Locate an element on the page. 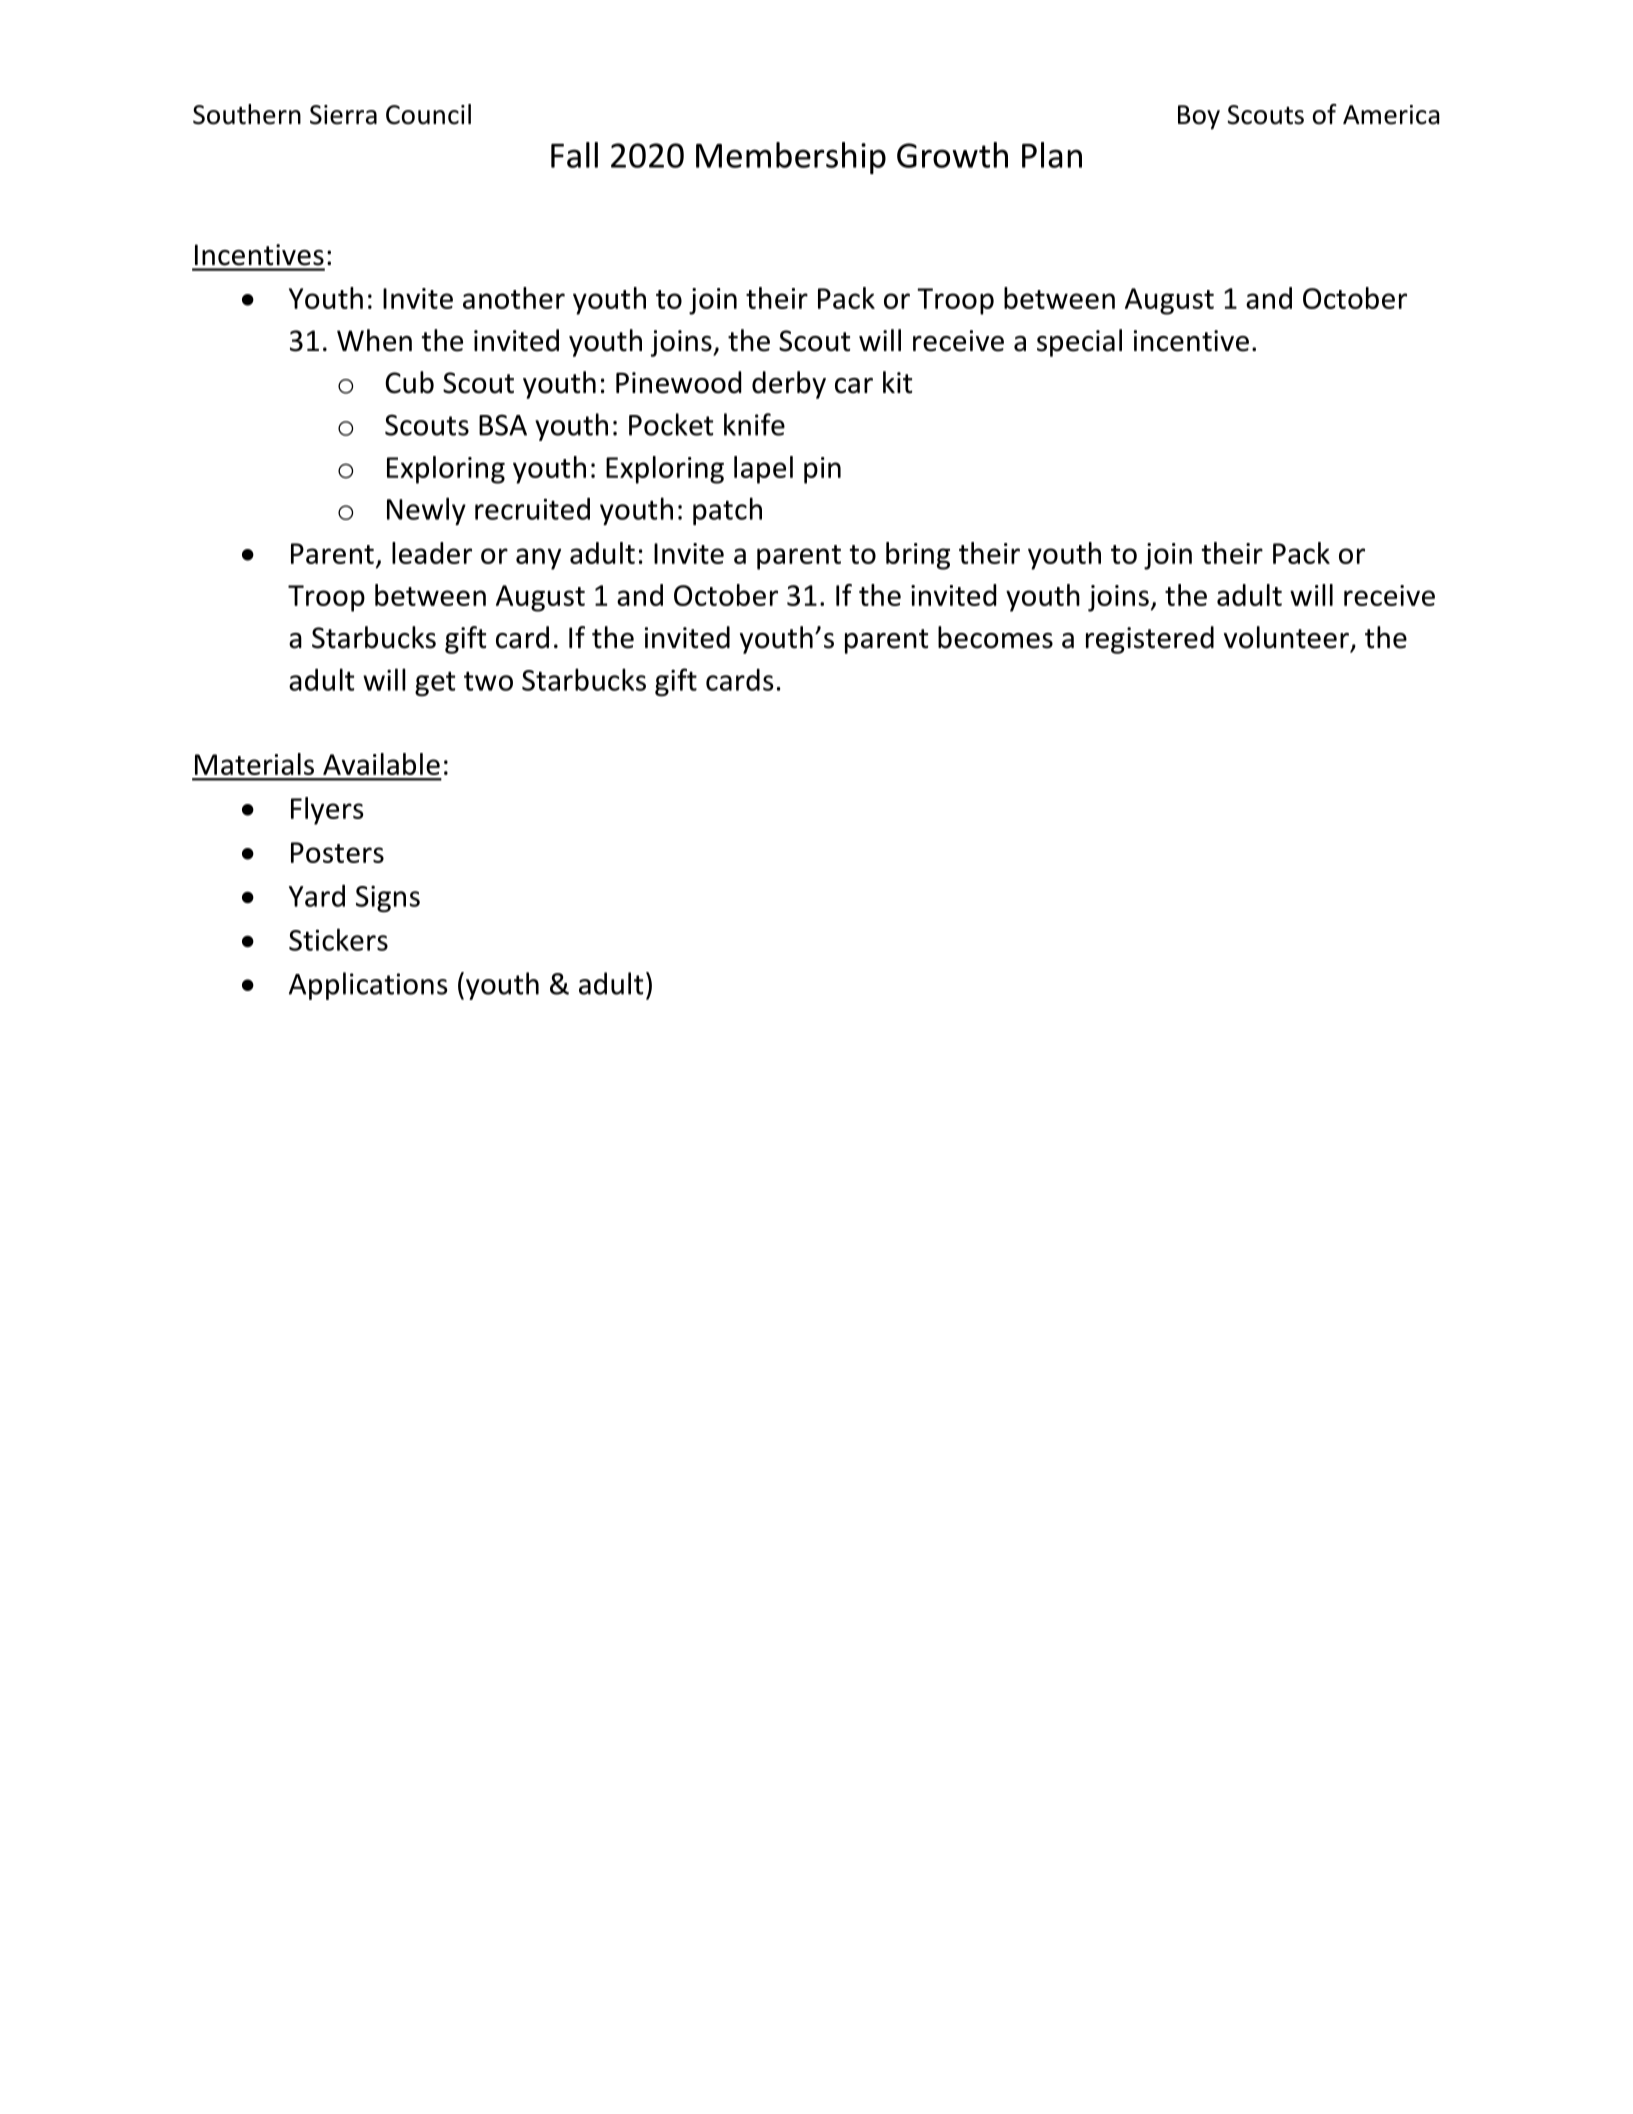 Image resolution: width=1633 pixels, height=2114 pixels. Membership is located at coordinates (791, 158).
